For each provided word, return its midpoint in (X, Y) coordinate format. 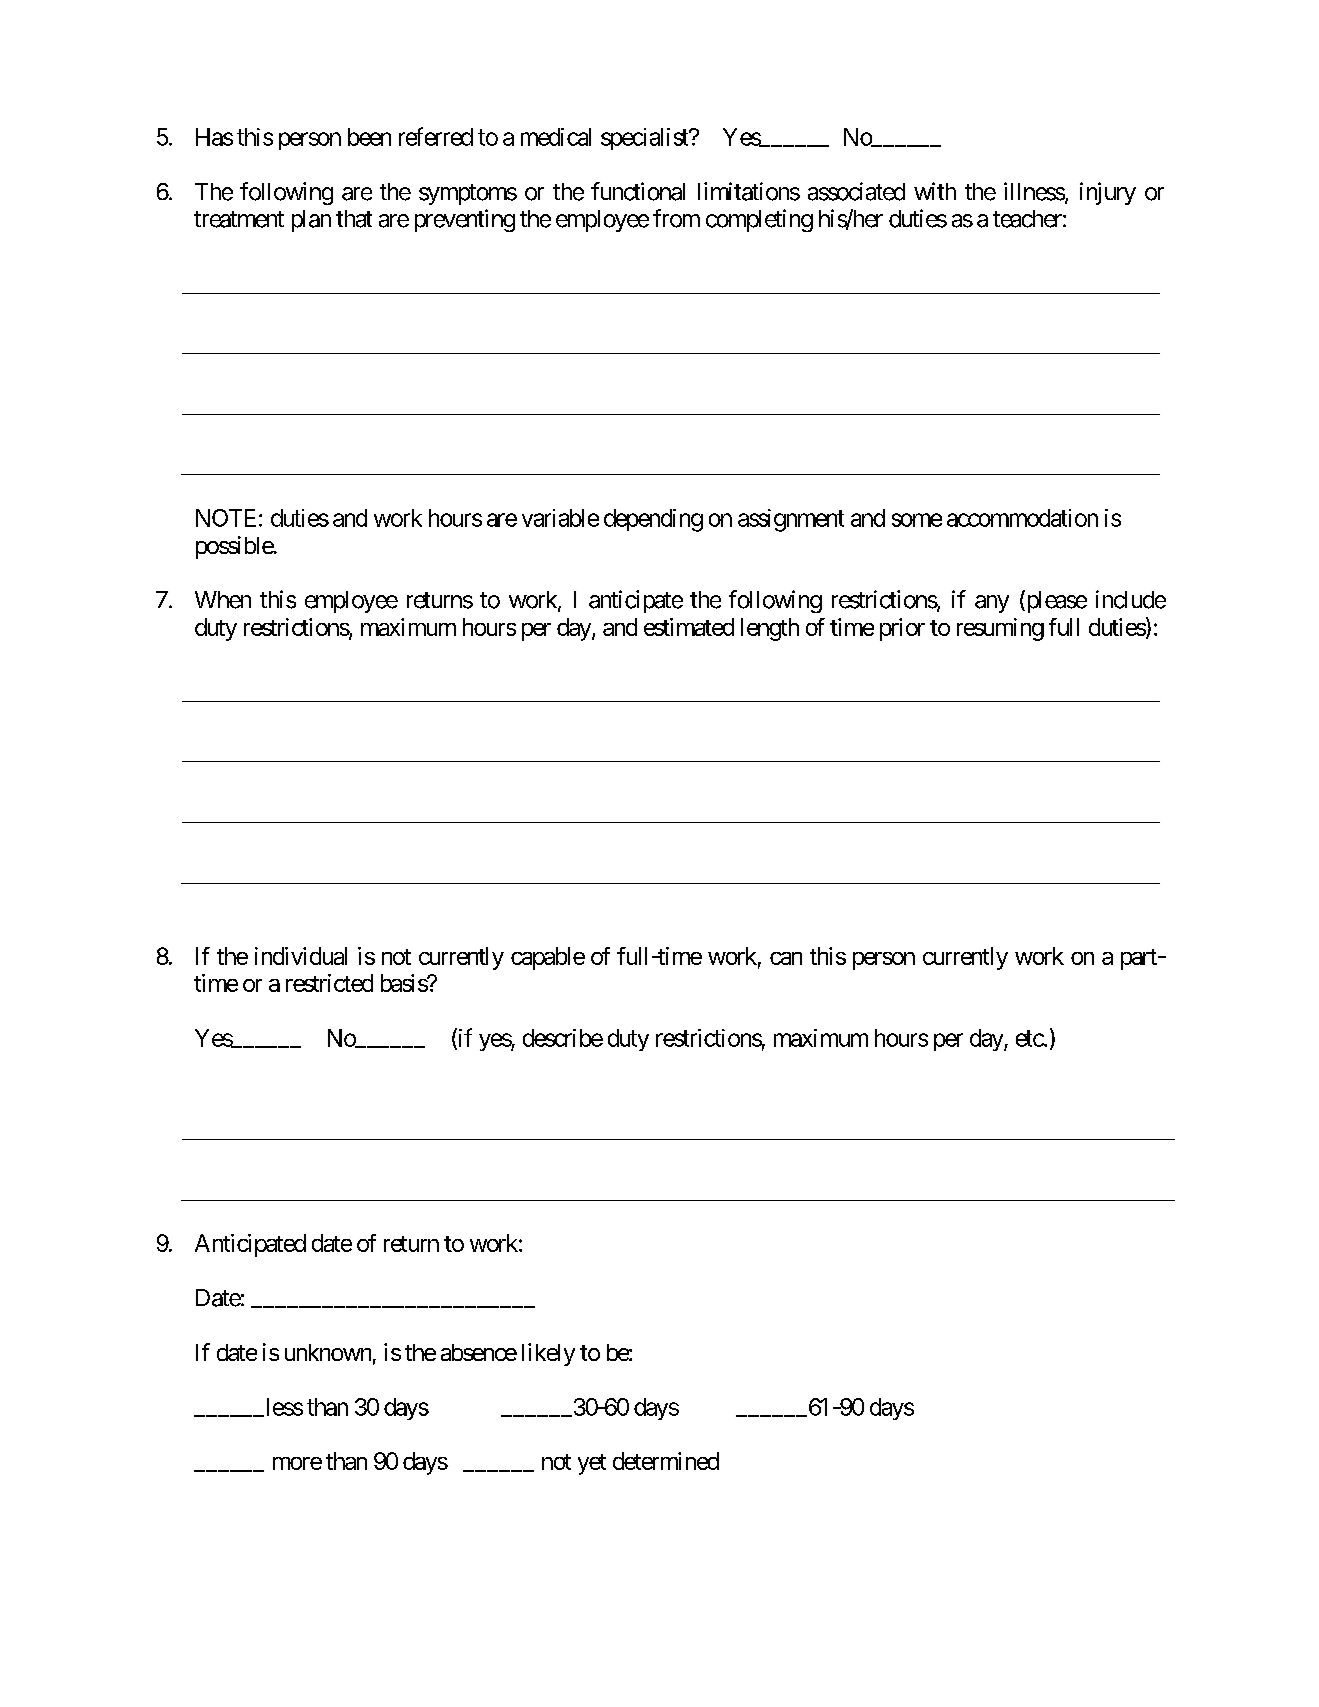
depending (653, 520)
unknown (328, 1352)
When (223, 600)
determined (666, 1461)
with (935, 191)
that (354, 219)
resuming (1000, 629)
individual (301, 956)
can (786, 958)
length (770, 629)
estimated (689, 627)
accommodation (1022, 518)
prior (902, 629)
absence (479, 1352)
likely (548, 1354)
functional (638, 191)
